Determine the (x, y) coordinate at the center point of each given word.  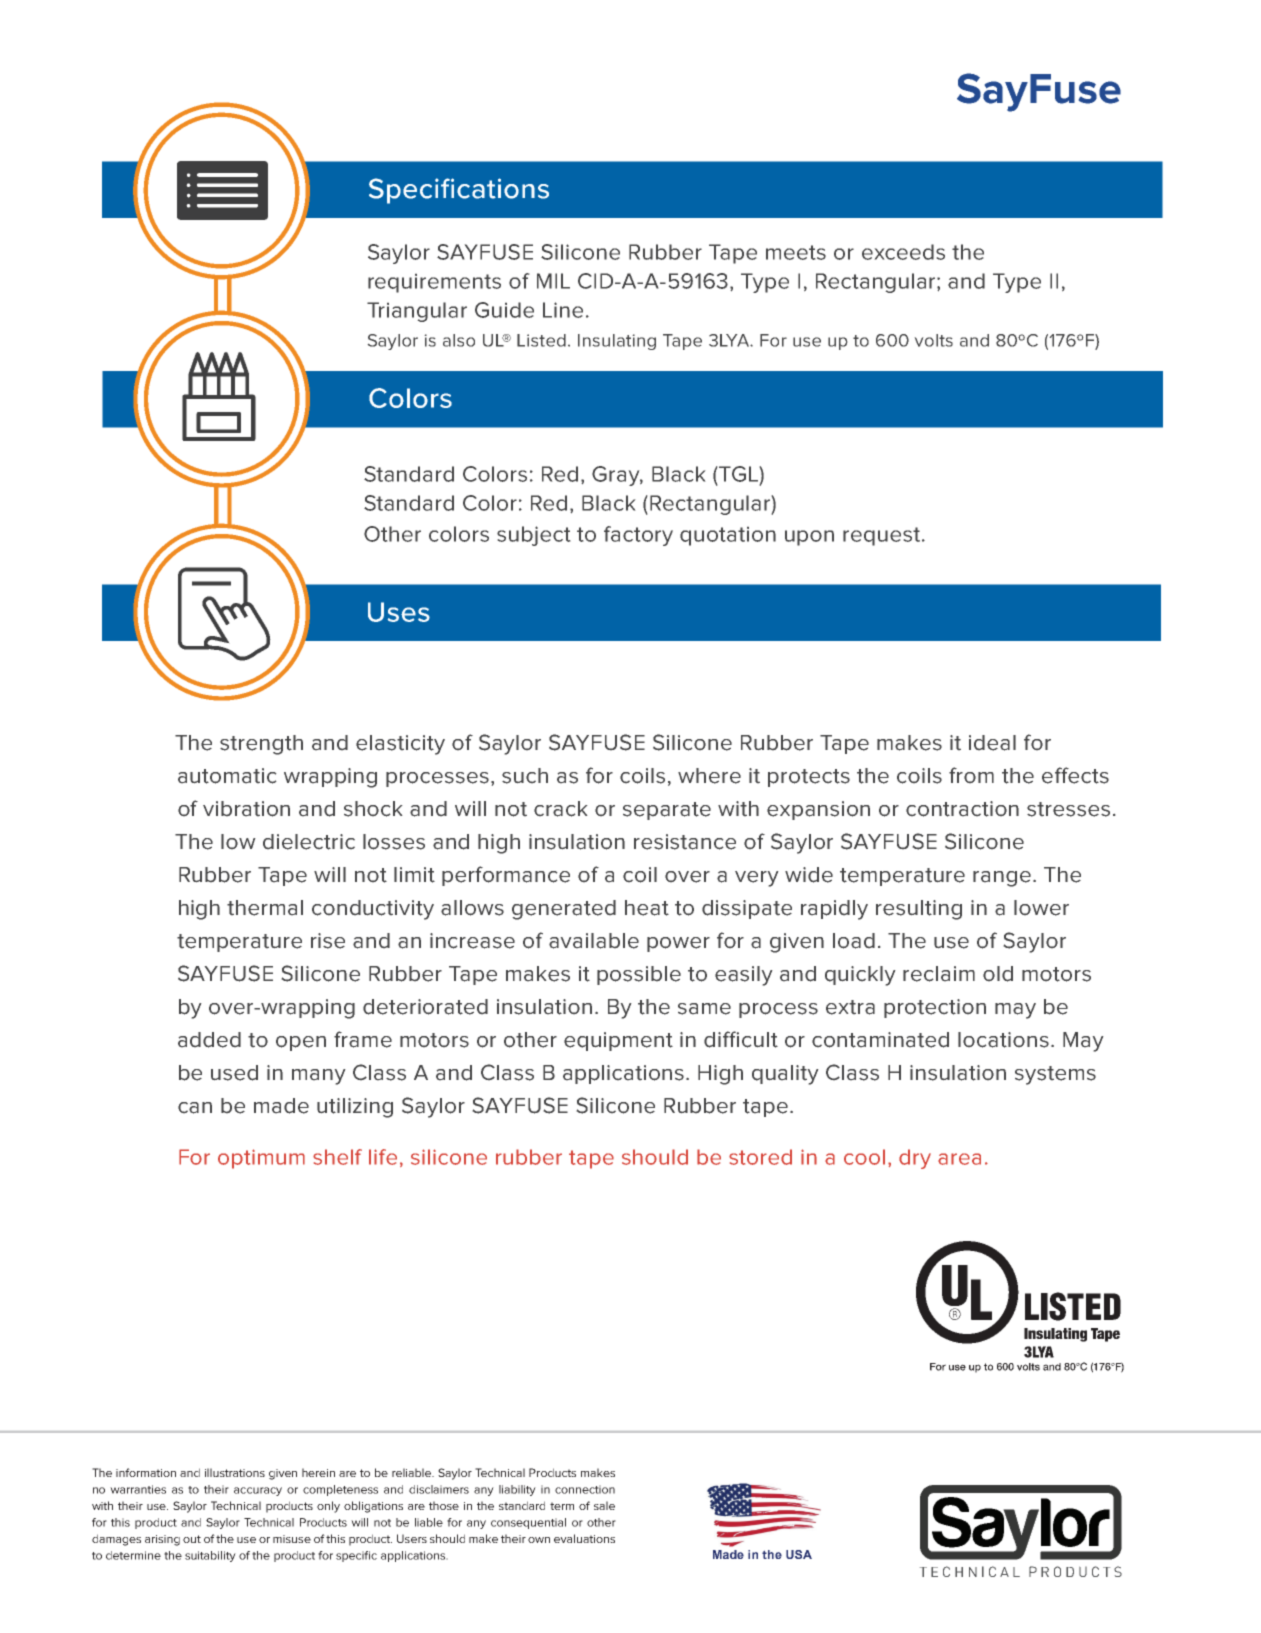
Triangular (417, 312)
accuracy (258, 1491)
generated (564, 910)
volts (934, 340)
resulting (919, 910)
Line (563, 310)
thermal (265, 908)
